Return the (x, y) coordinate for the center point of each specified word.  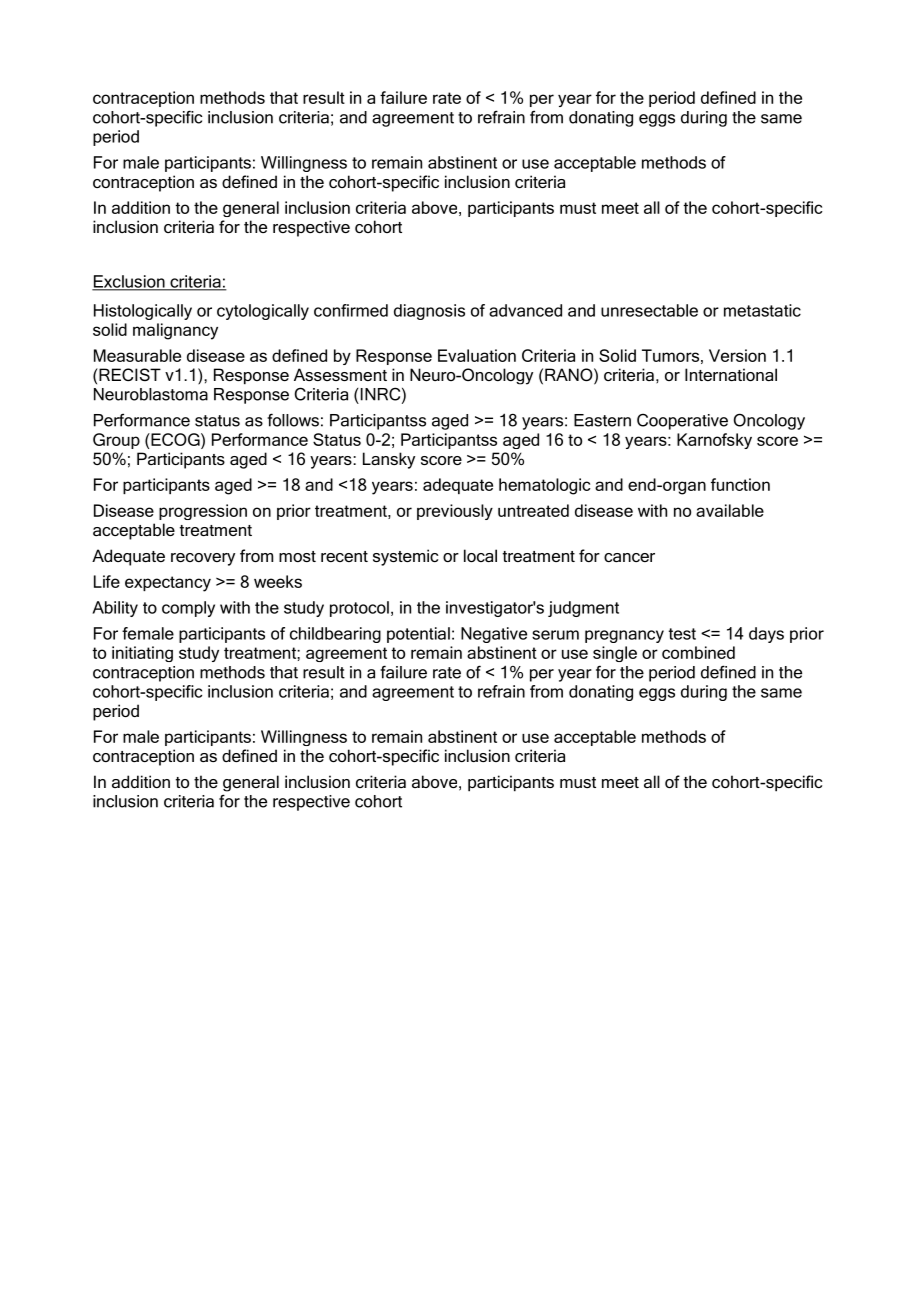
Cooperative (682, 421)
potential (418, 635)
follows (293, 420)
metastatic (762, 310)
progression (203, 512)
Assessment (340, 374)
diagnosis (429, 312)
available (730, 510)
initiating (142, 654)
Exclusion (129, 282)
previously (455, 512)
